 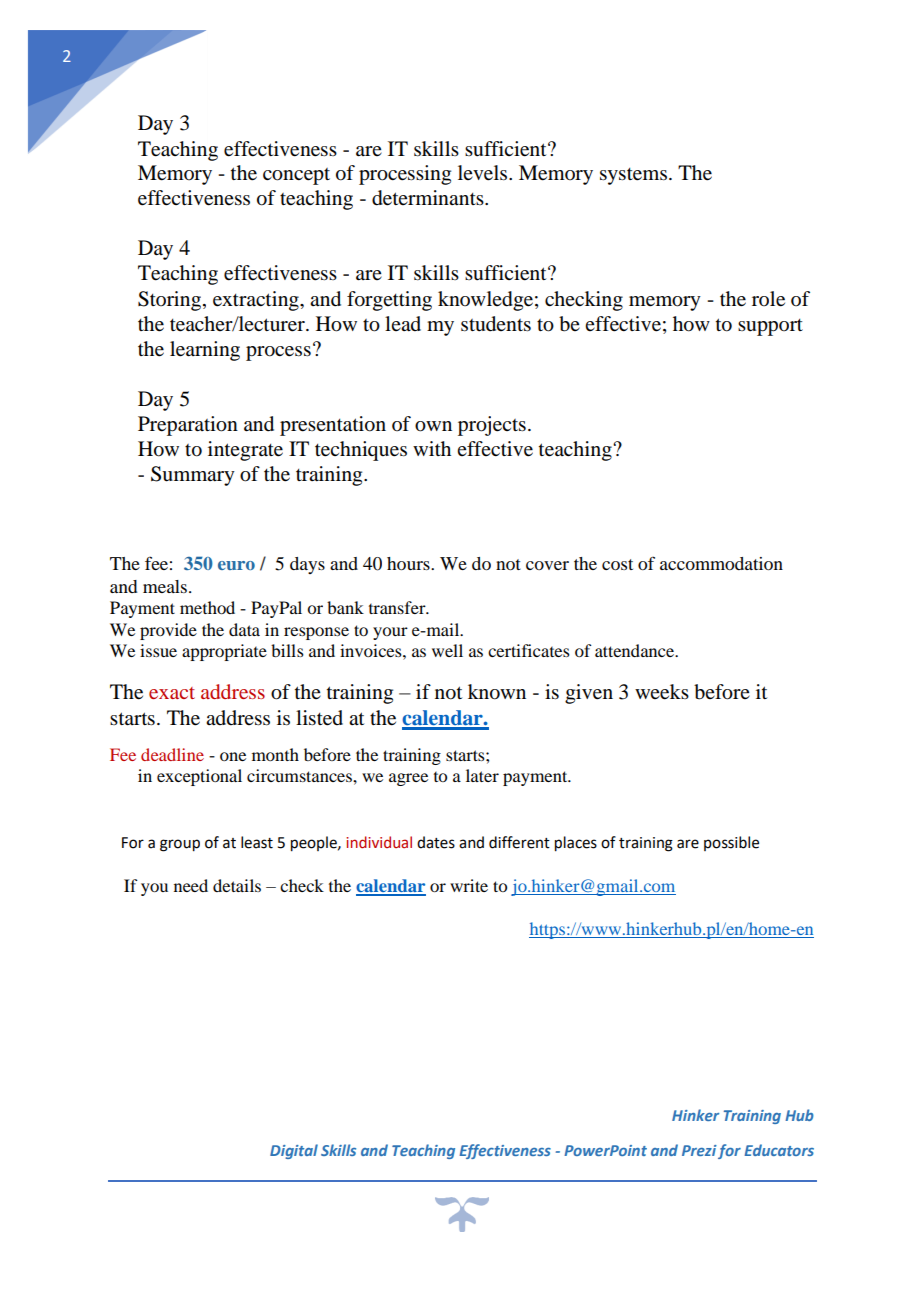 I want to click on systems, so click(x=633, y=176).
